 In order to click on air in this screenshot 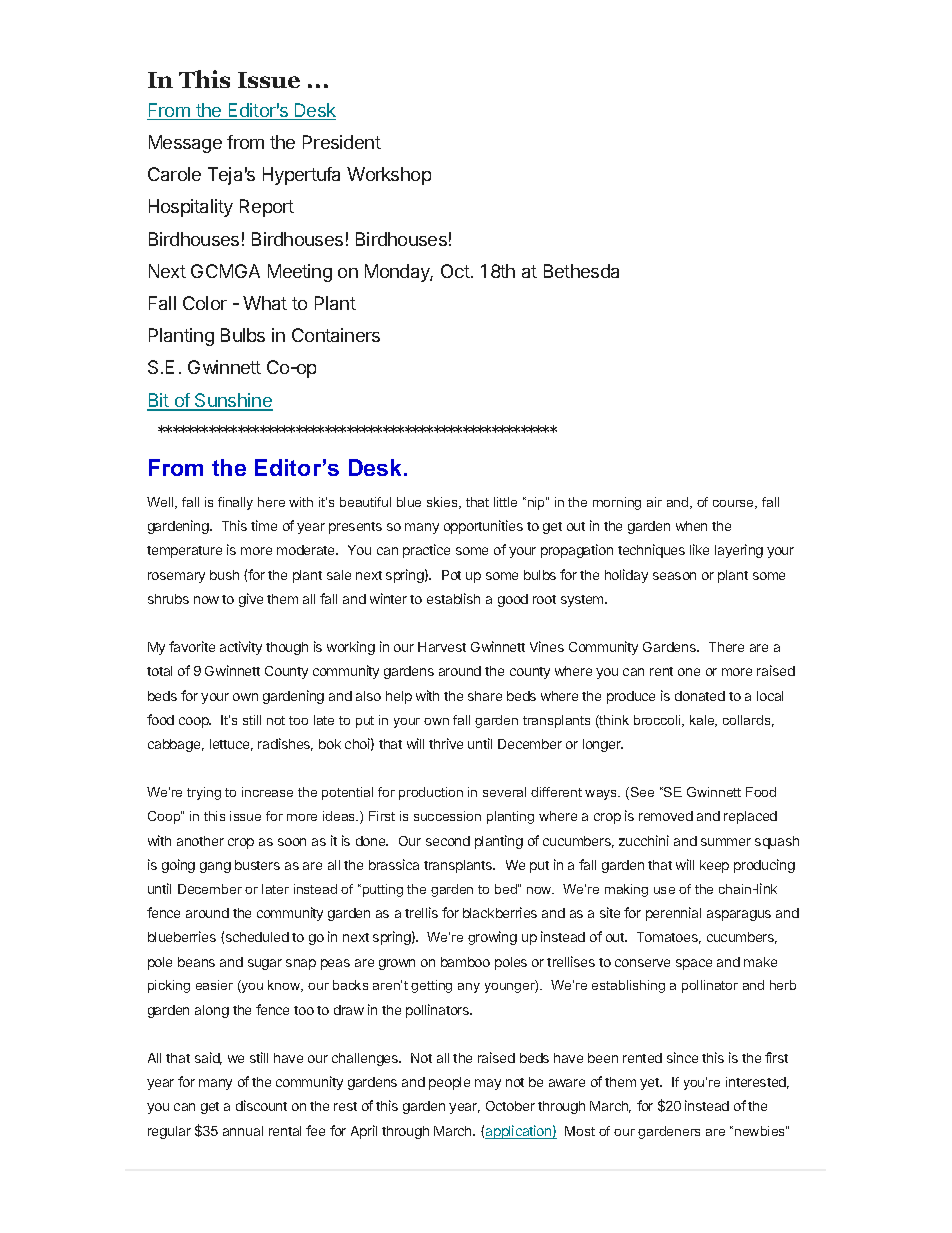, I will do `click(654, 502)`.
